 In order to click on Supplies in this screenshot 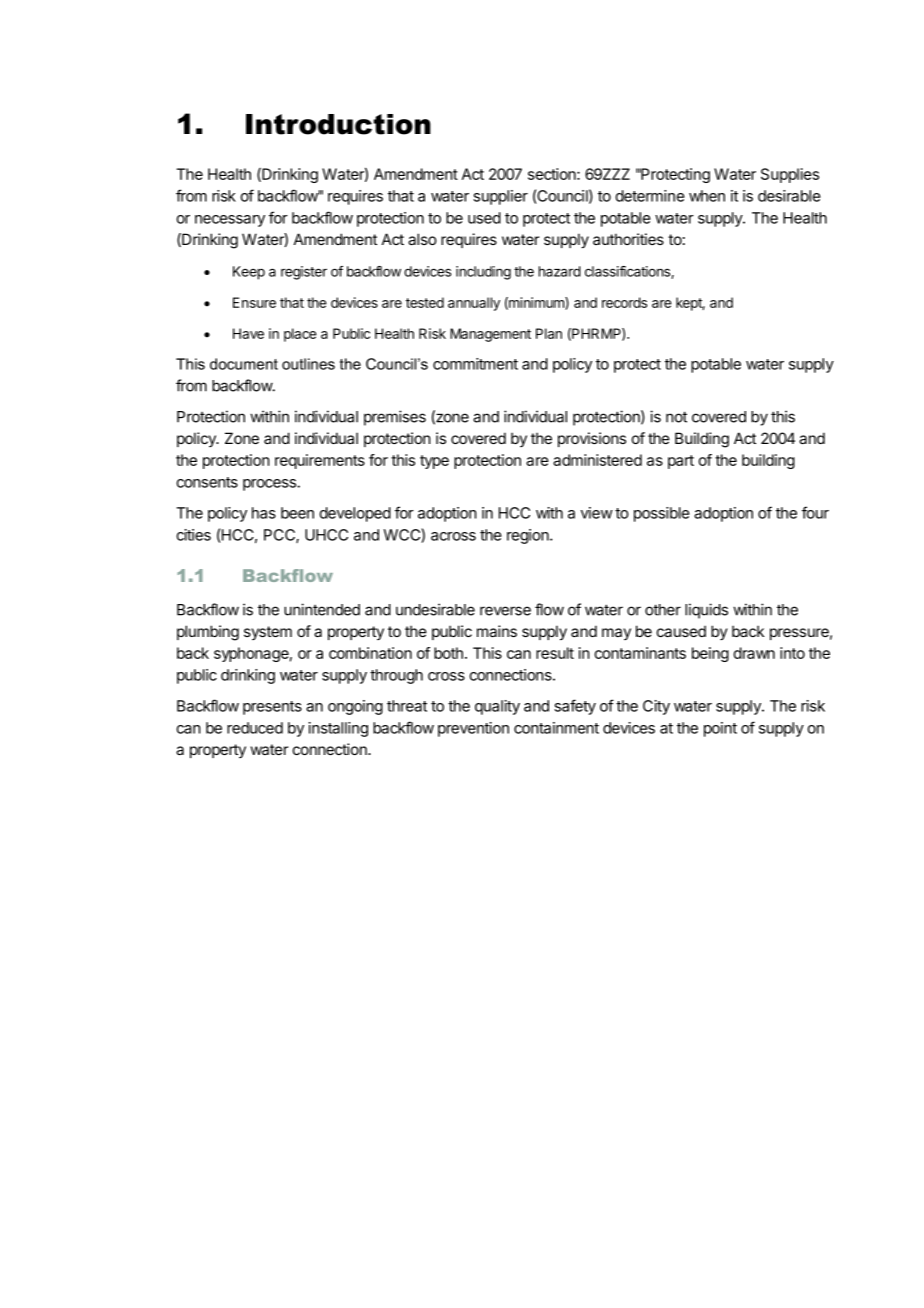, I will do `click(790, 175)`.
